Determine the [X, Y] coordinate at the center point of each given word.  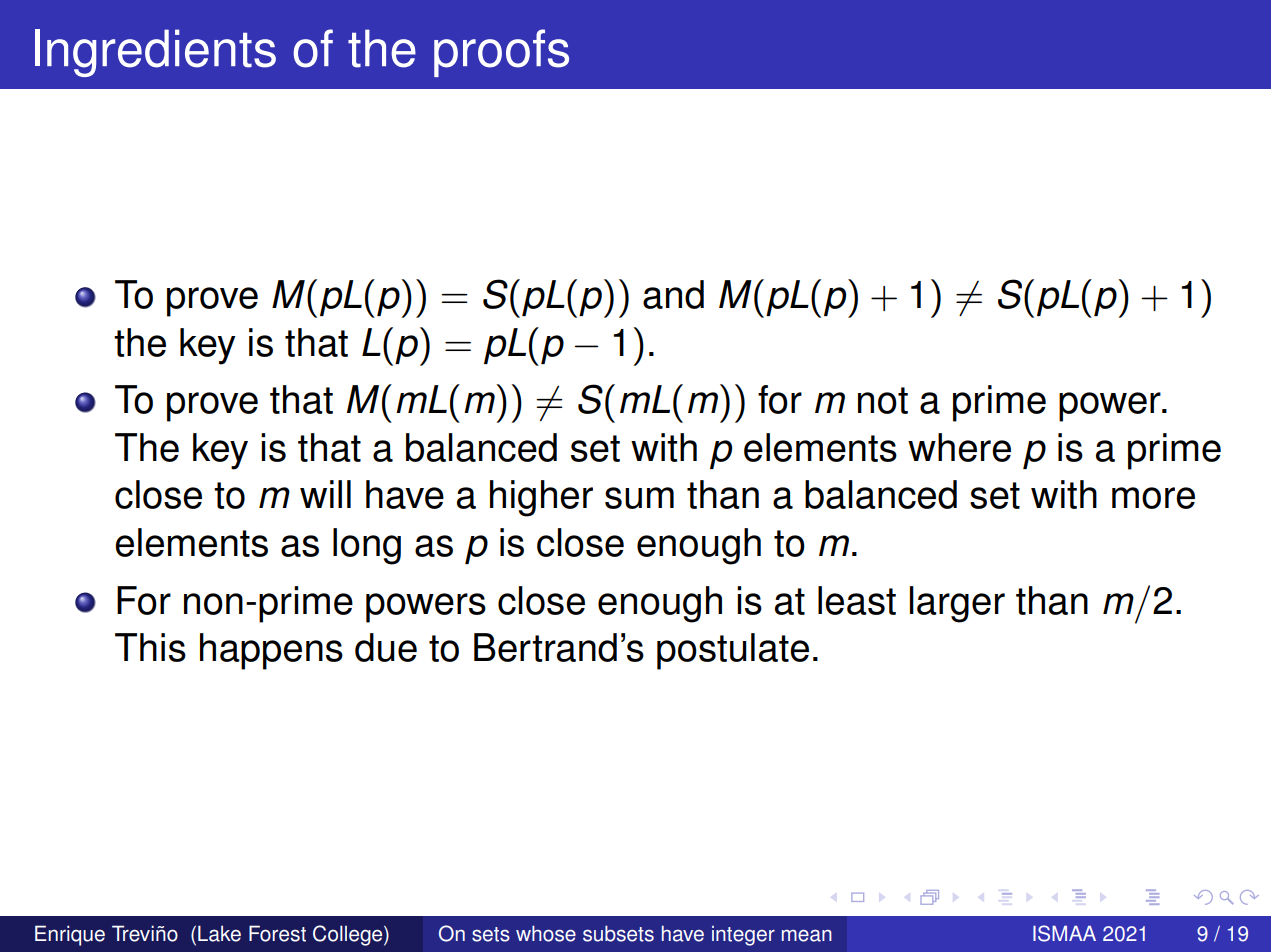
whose [546, 933]
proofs [501, 53]
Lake [219, 933]
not [883, 400]
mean [807, 936]
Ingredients [155, 53]
